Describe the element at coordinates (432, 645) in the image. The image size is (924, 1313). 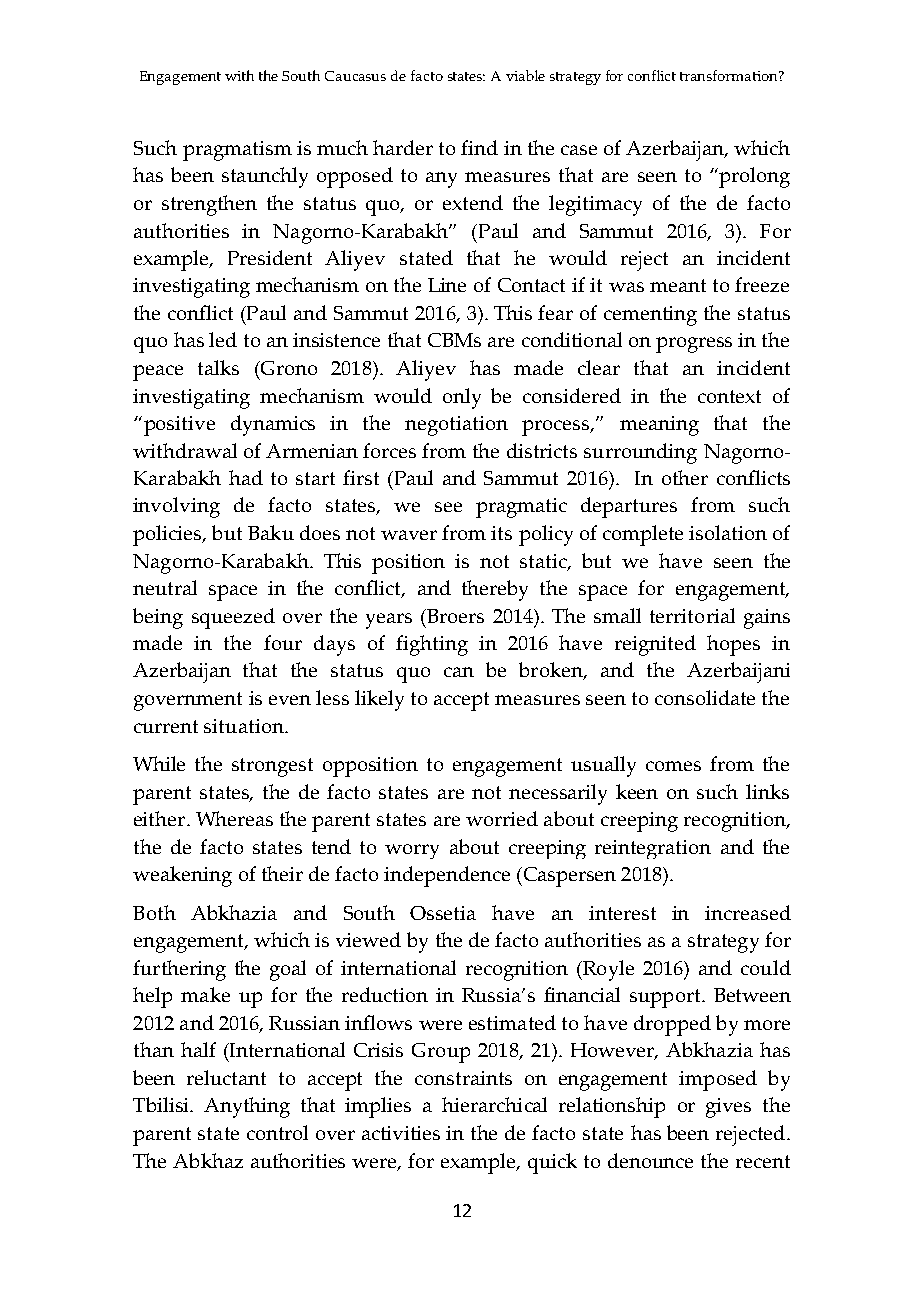
I see `fighting` at that location.
